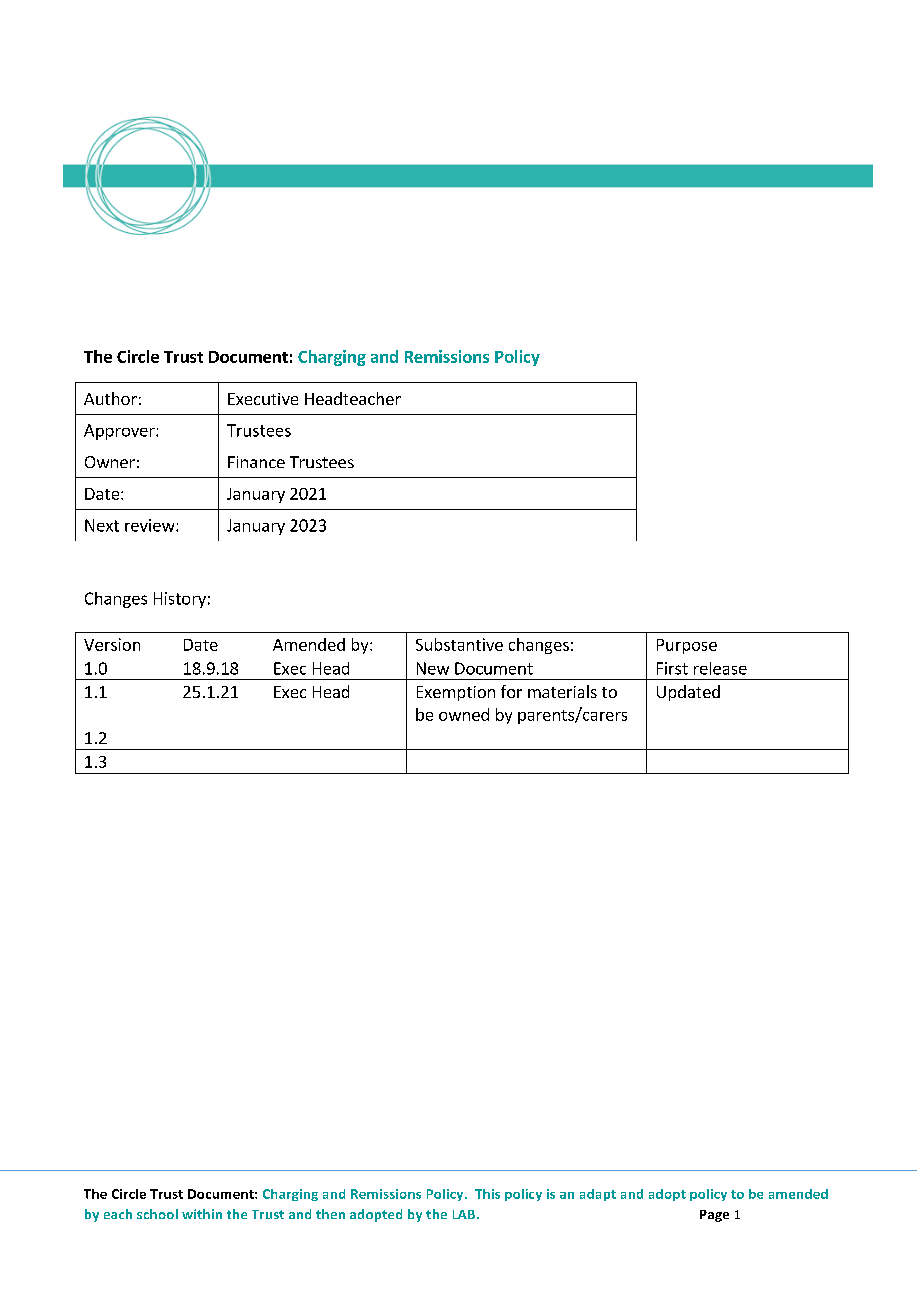 The height and width of the page is (1308, 924). What do you see at coordinates (562, 691) in the page?
I see `materials` at bounding box center [562, 691].
